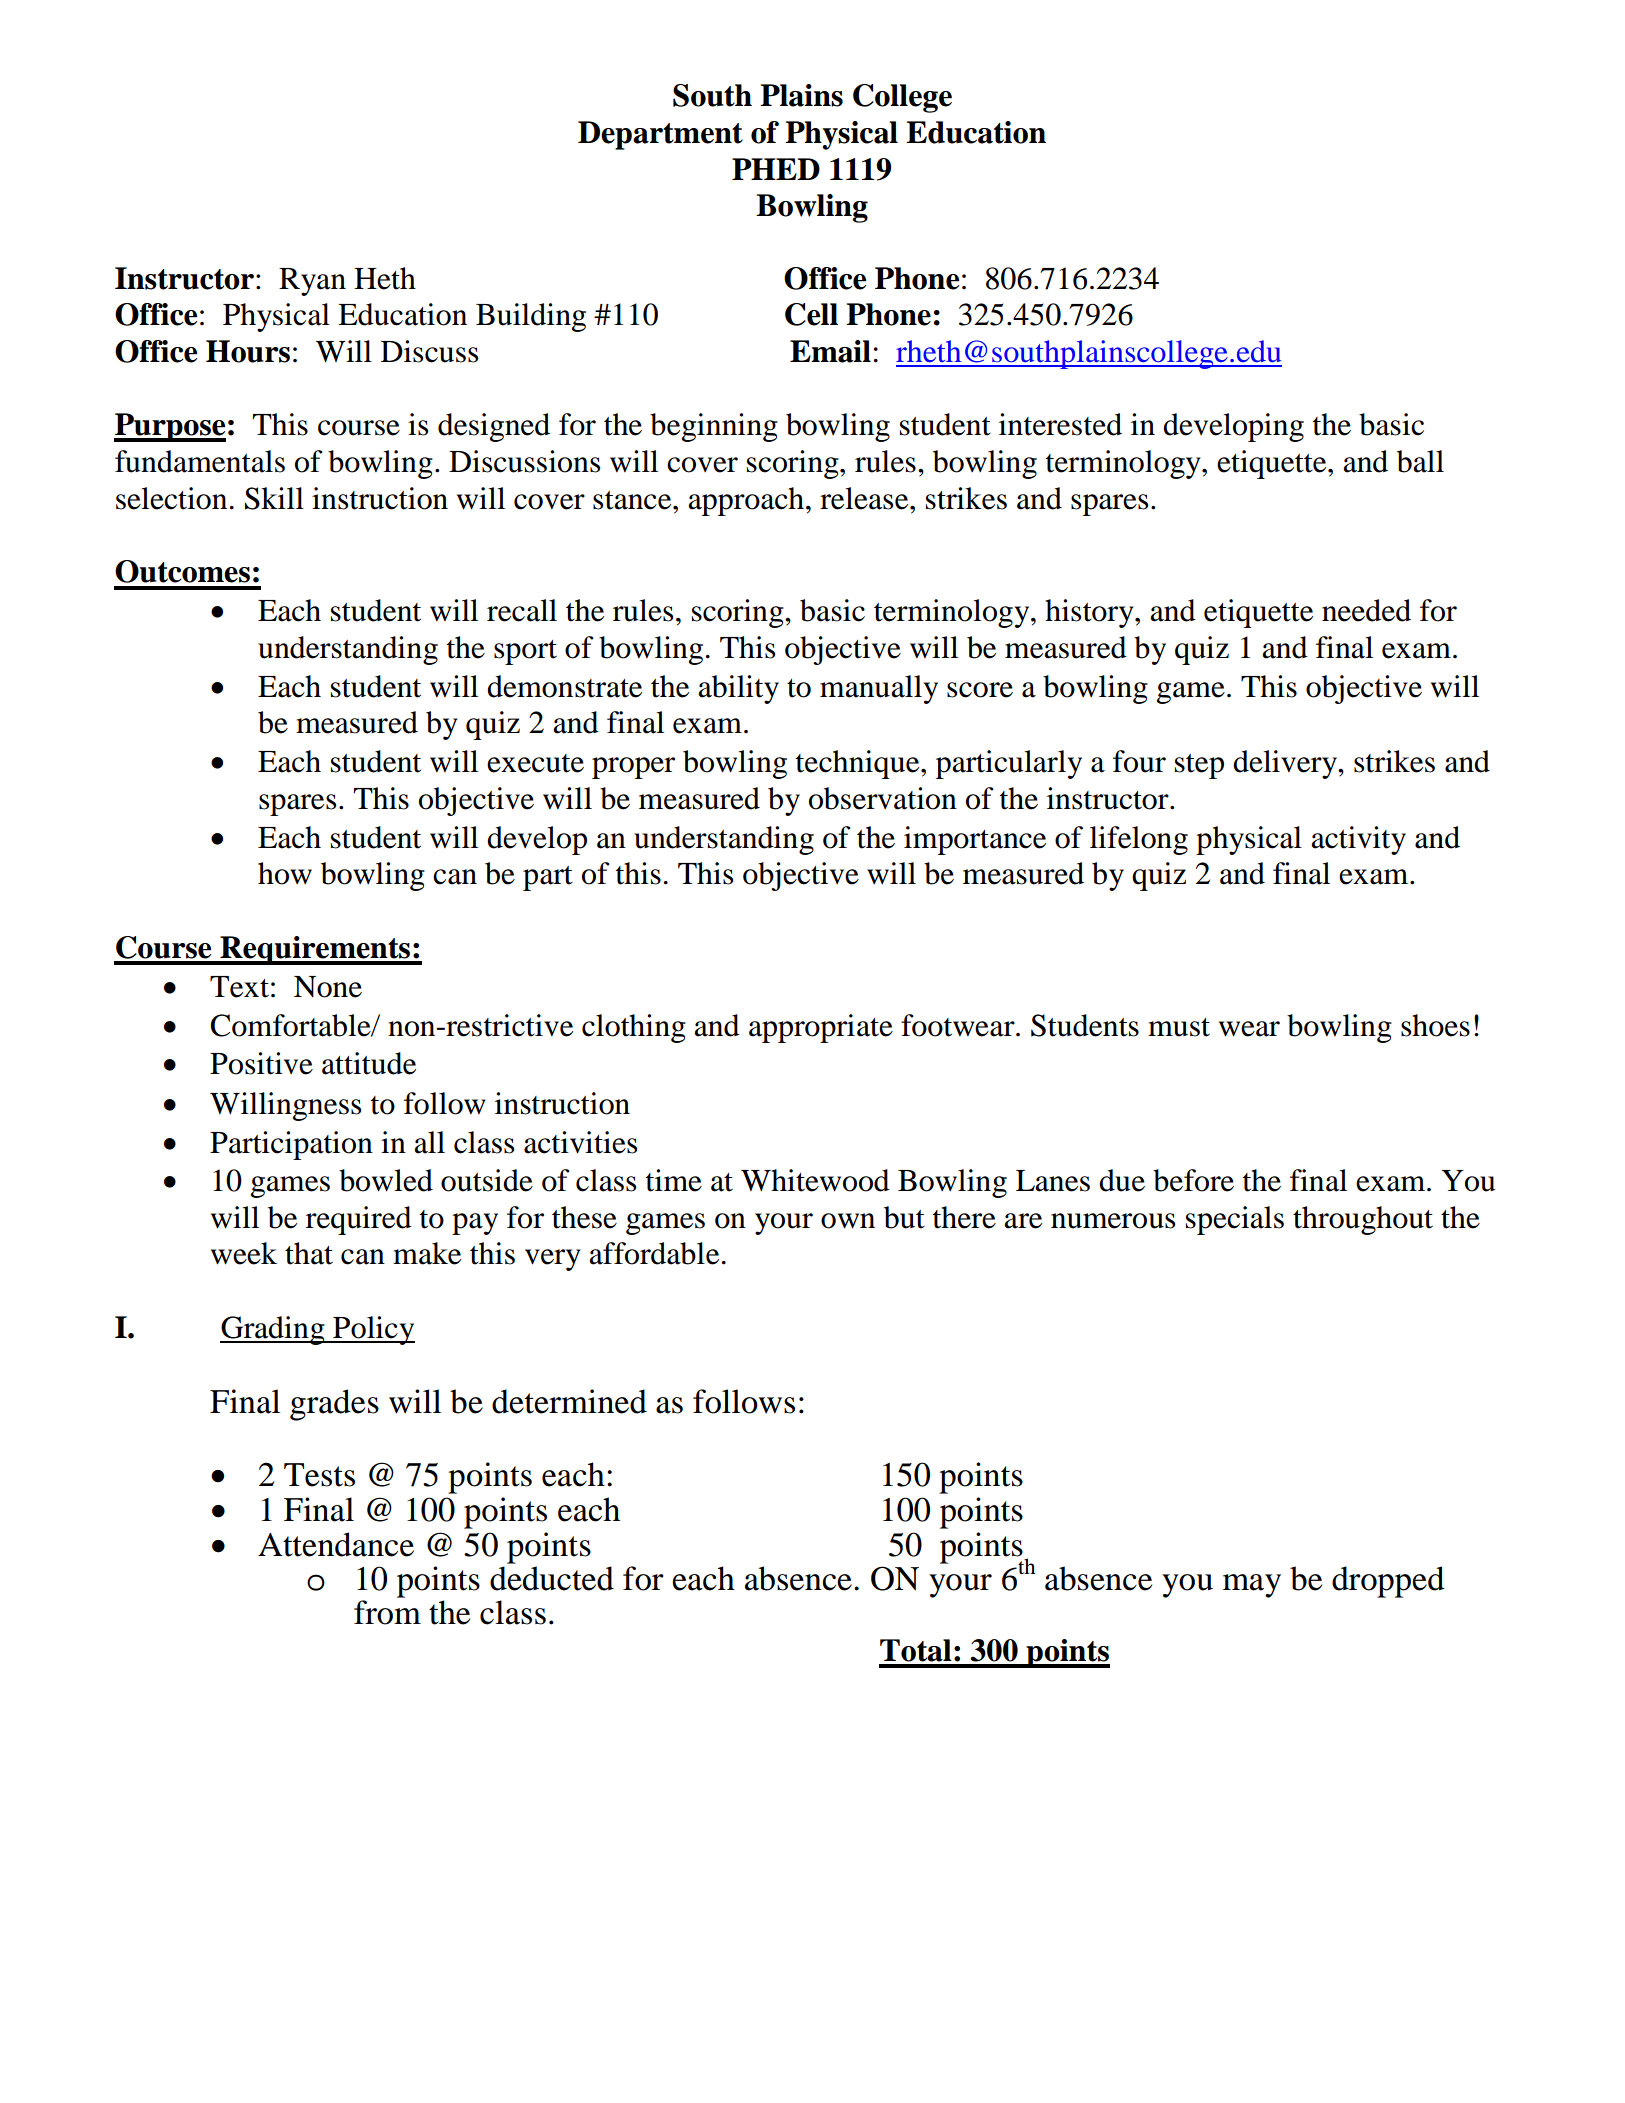 The image size is (1625, 2103). What do you see at coordinates (336, 1544) in the image?
I see `Attendance` at bounding box center [336, 1544].
